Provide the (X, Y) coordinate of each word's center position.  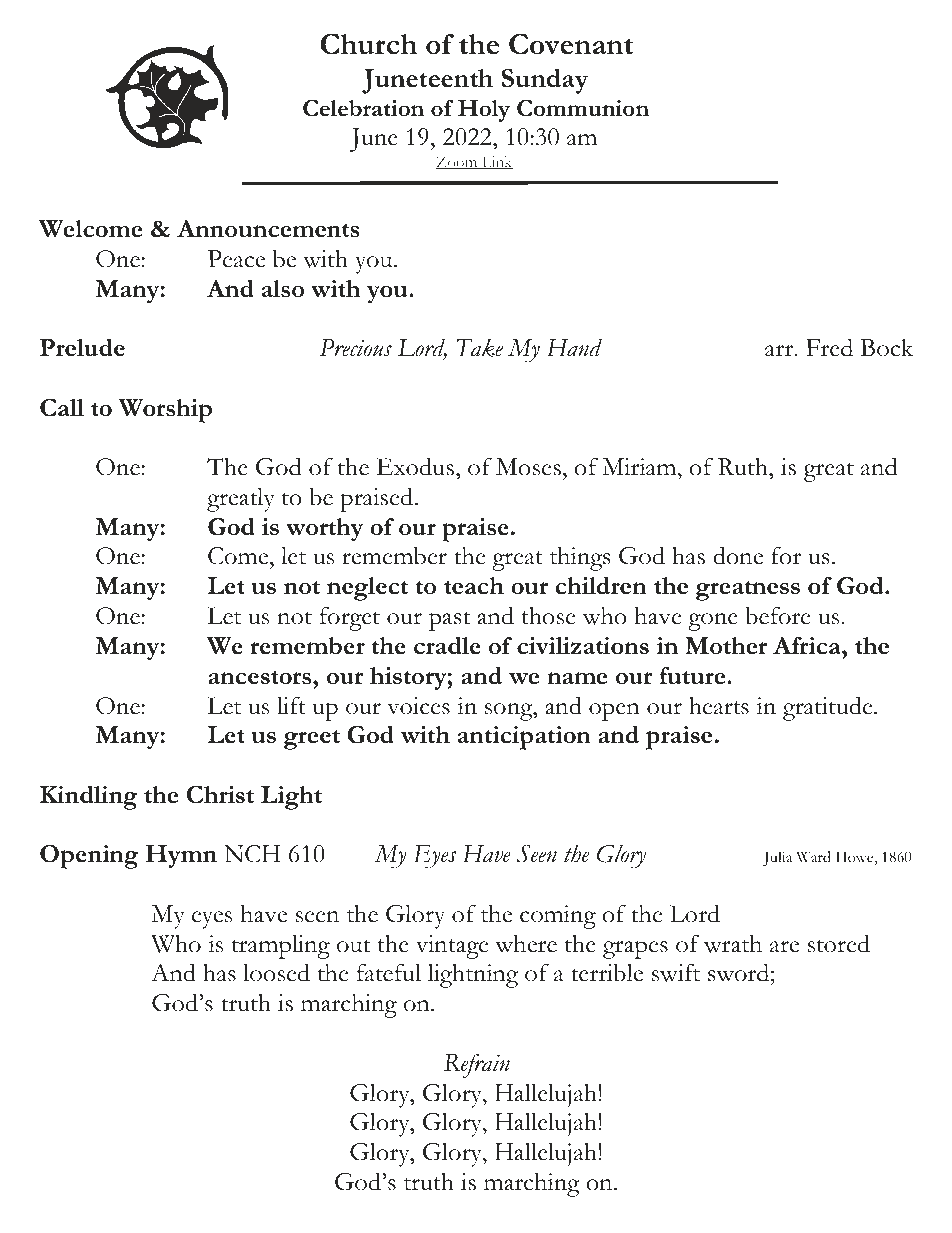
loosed (276, 972)
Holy (484, 111)
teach (474, 586)
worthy (324, 530)
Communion (583, 108)
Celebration (363, 108)
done (738, 555)
